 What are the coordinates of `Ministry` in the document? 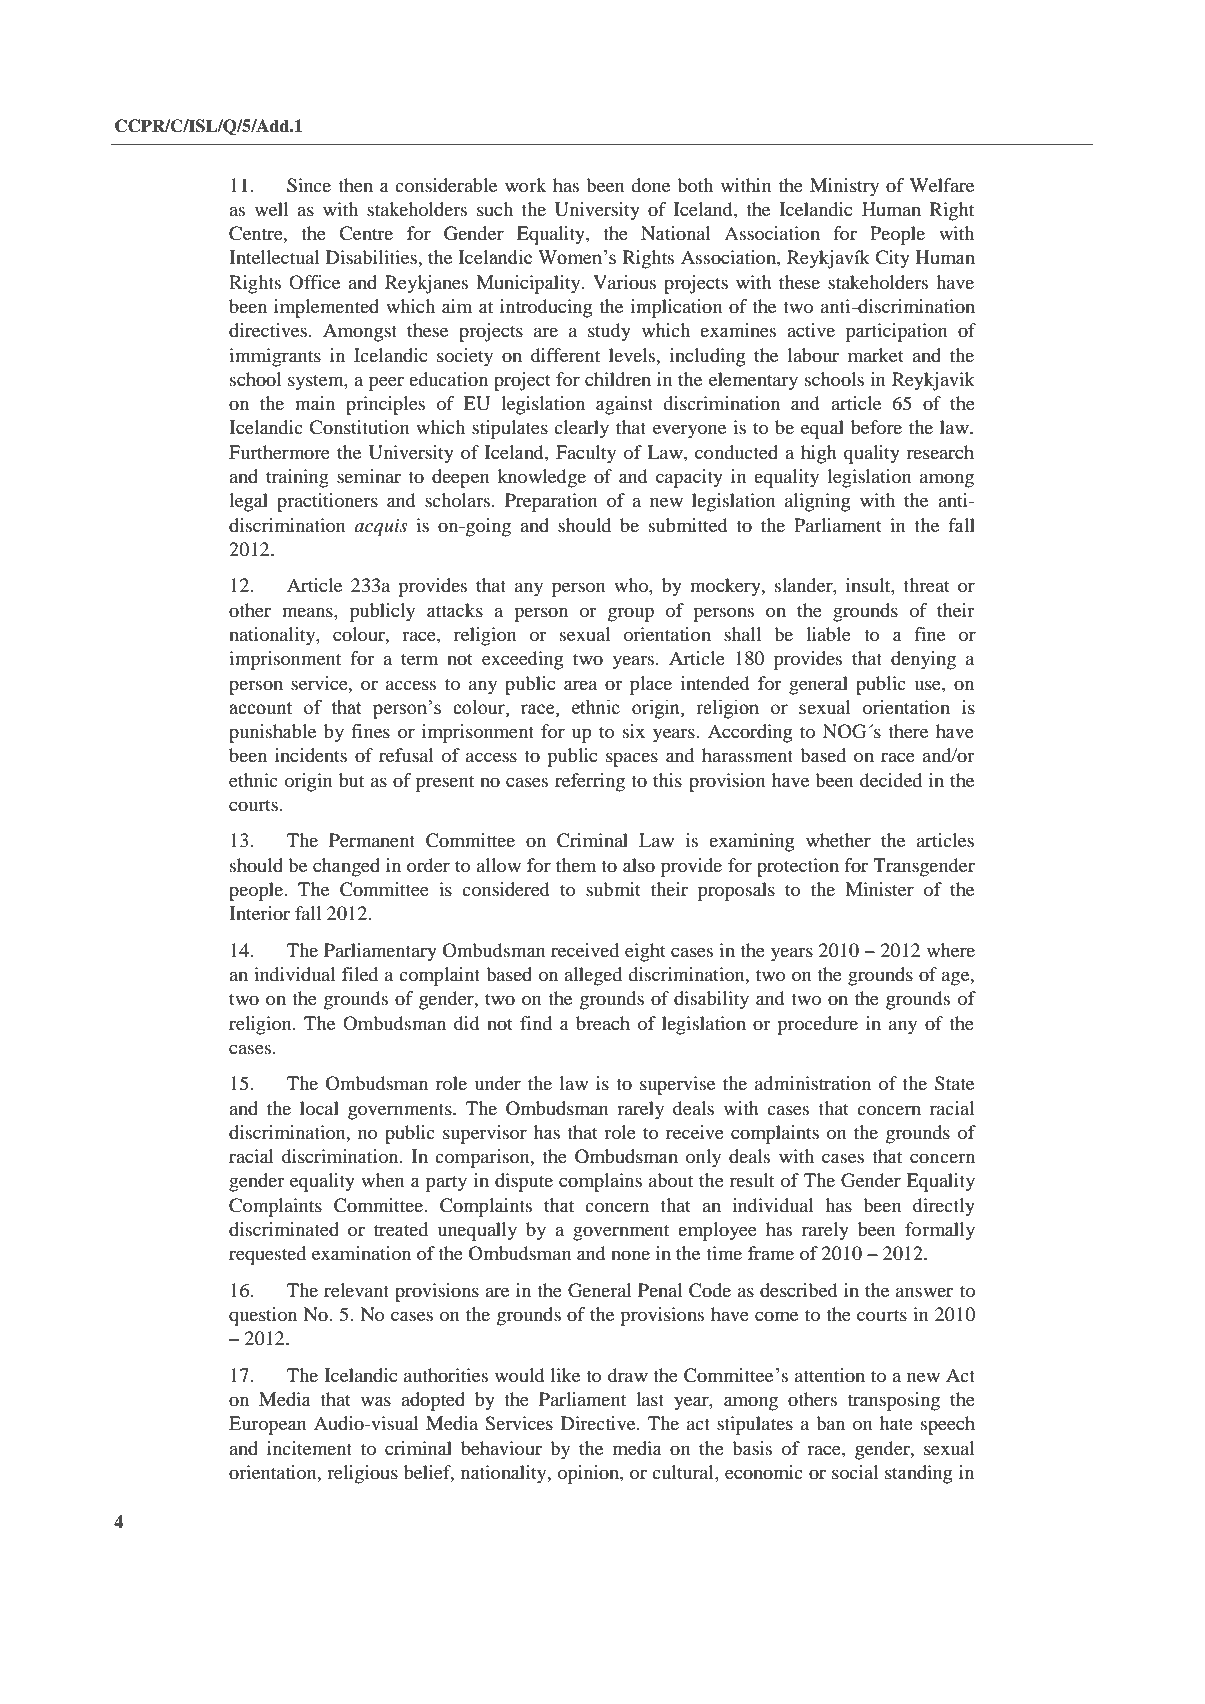 It's located at (844, 187).
